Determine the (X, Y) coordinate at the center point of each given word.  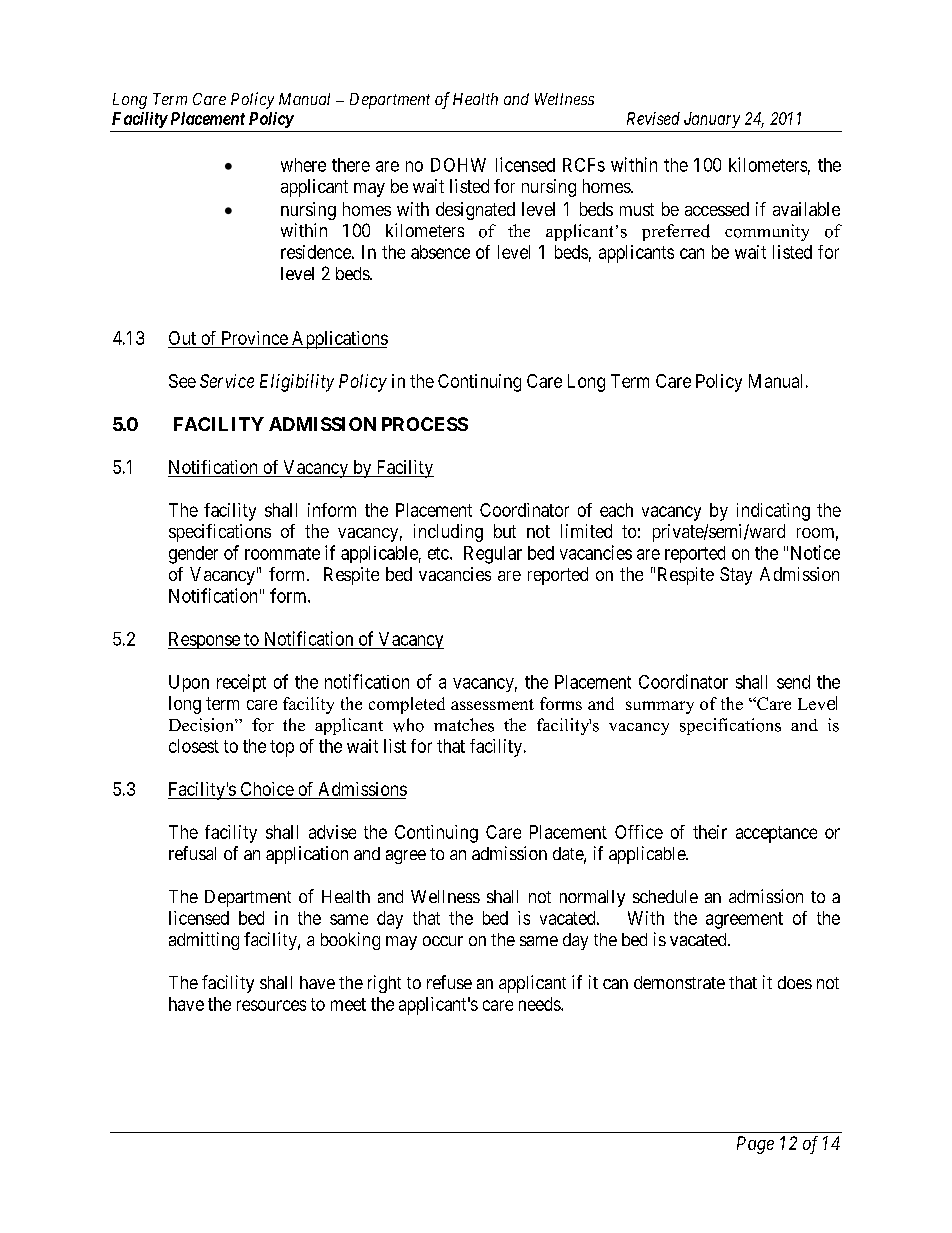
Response (205, 640)
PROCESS (425, 424)
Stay (736, 576)
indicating (773, 512)
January (712, 120)
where (303, 165)
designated (475, 211)
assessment (492, 704)
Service (227, 381)
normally (592, 898)
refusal (192, 853)
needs (540, 1004)
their (710, 832)
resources (271, 1005)
